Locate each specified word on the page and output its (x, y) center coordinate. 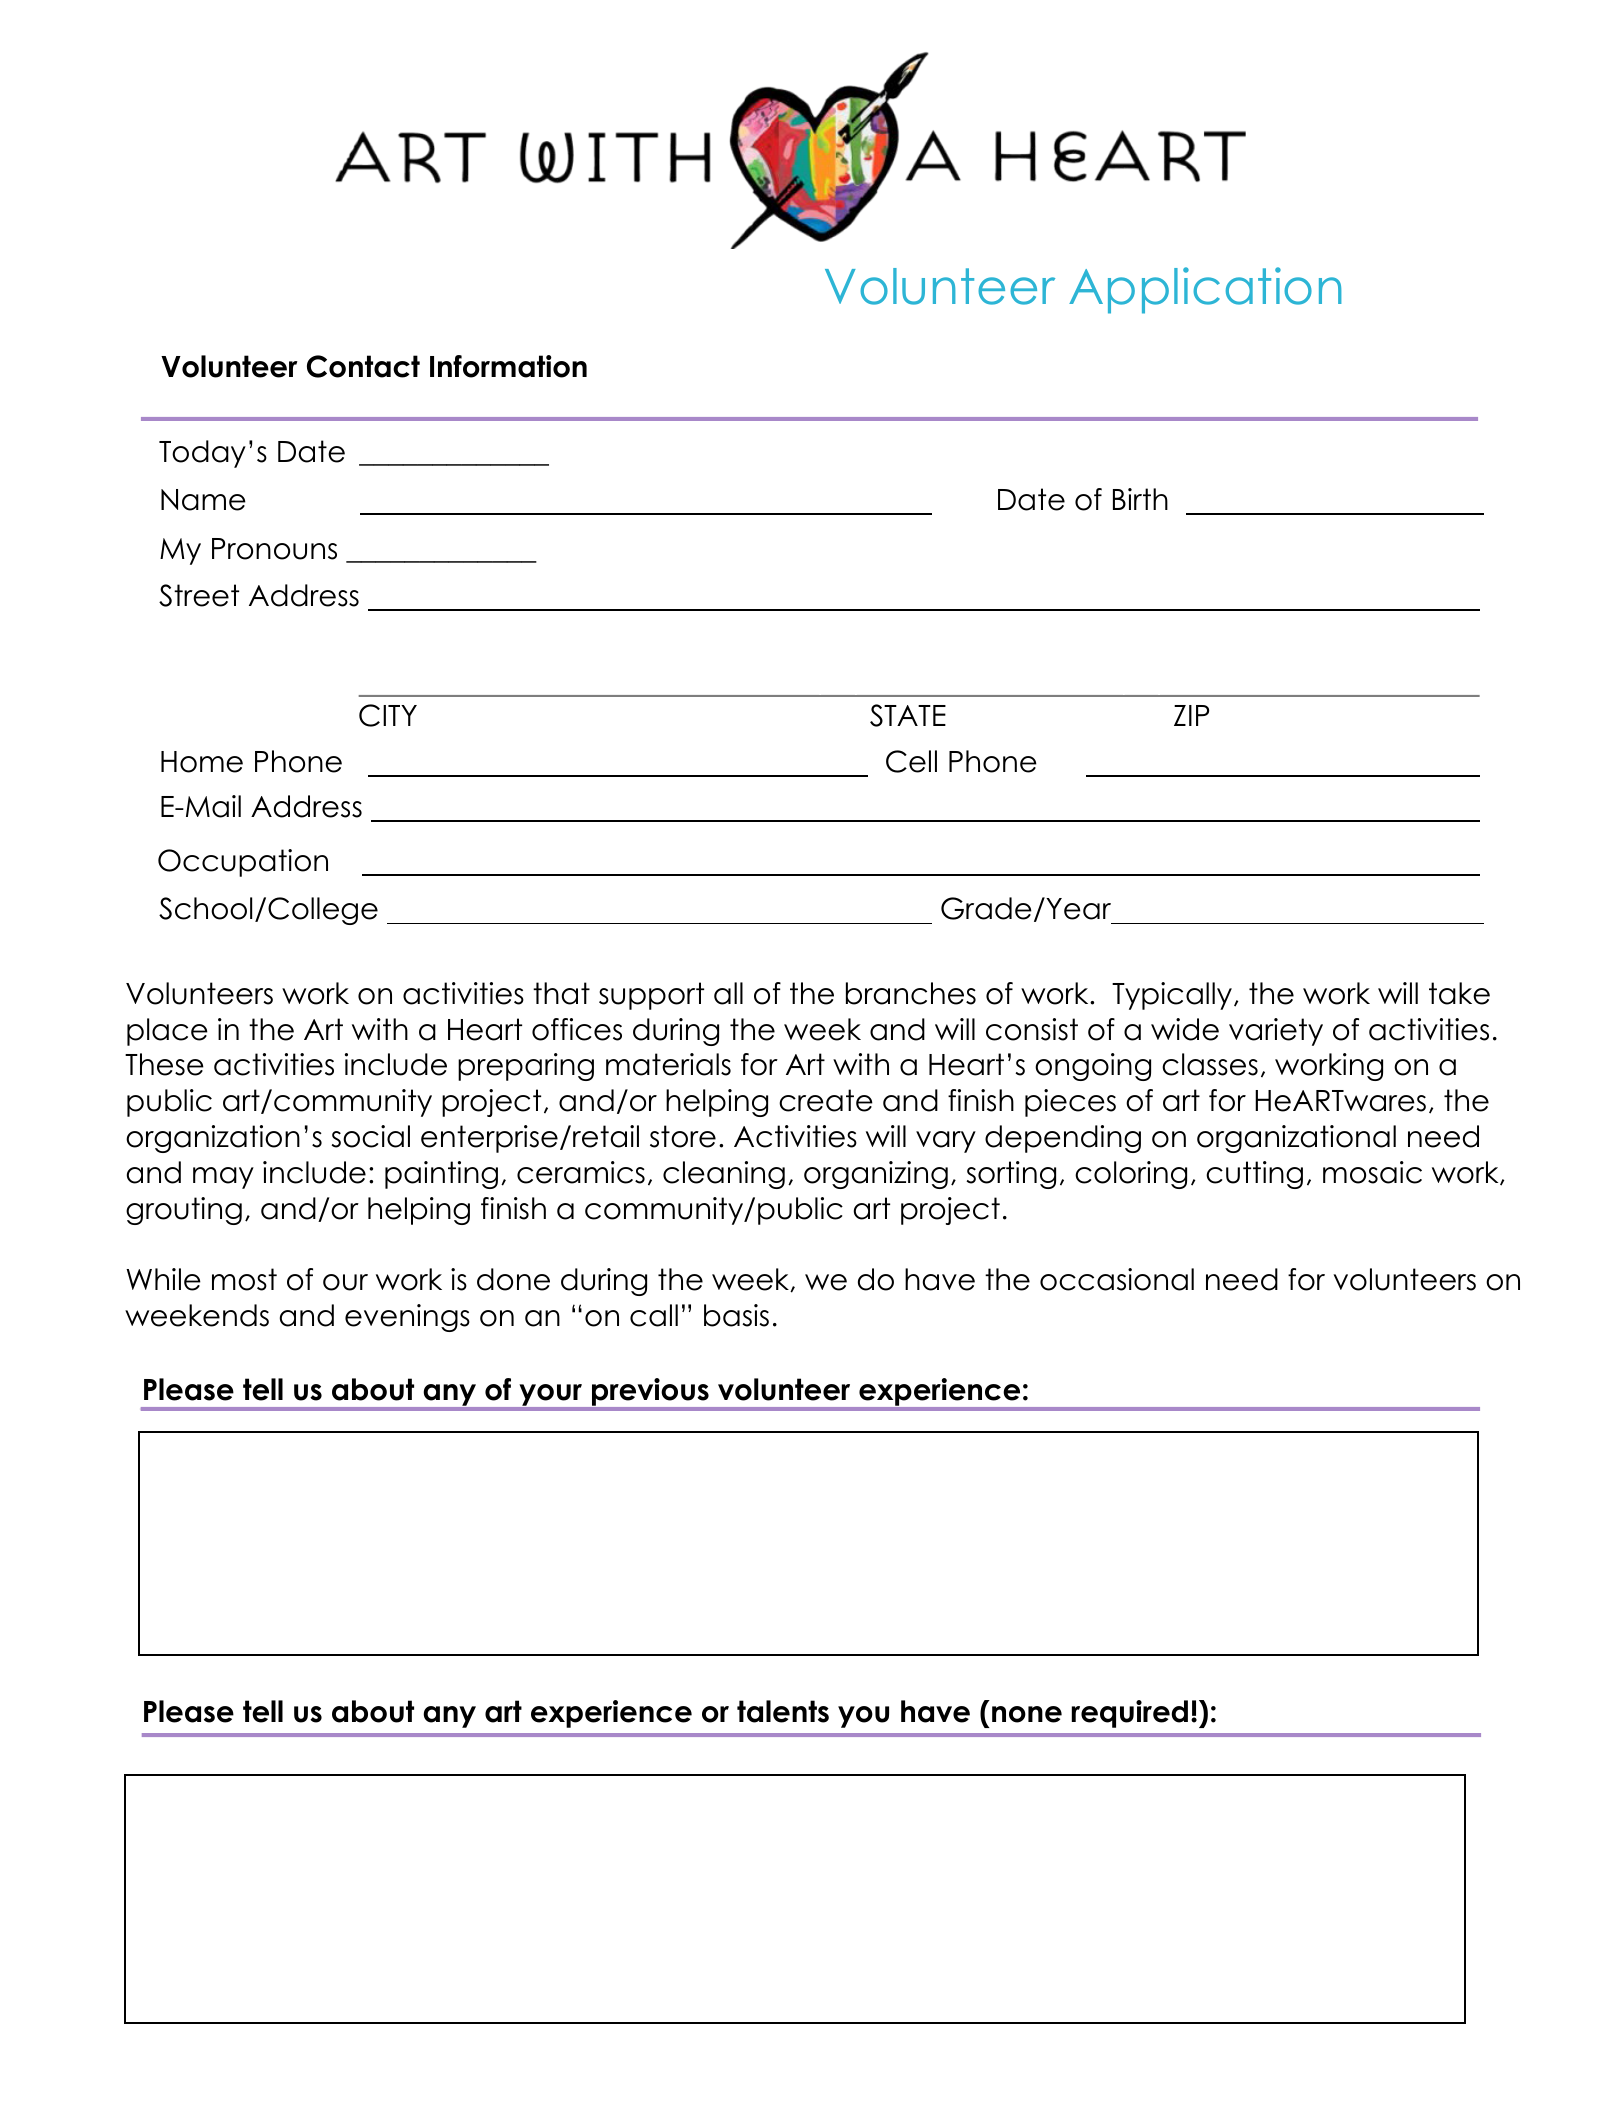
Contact (363, 366)
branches (911, 993)
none (1027, 1714)
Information (508, 366)
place (167, 1032)
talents (783, 1711)
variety (1276, 1032)
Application (1205, 290)
